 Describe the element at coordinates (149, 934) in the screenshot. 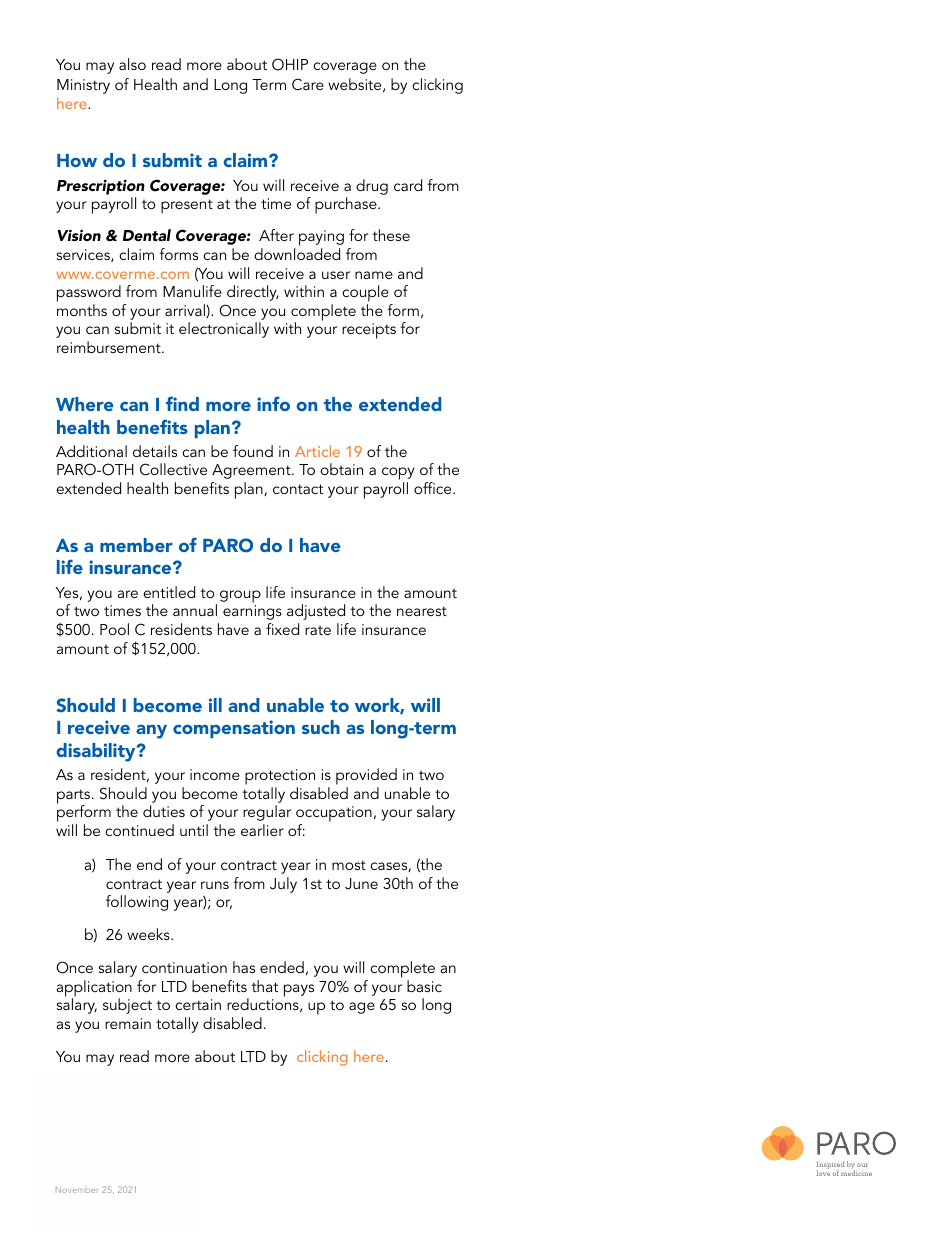

I see `weeks` at that location.
